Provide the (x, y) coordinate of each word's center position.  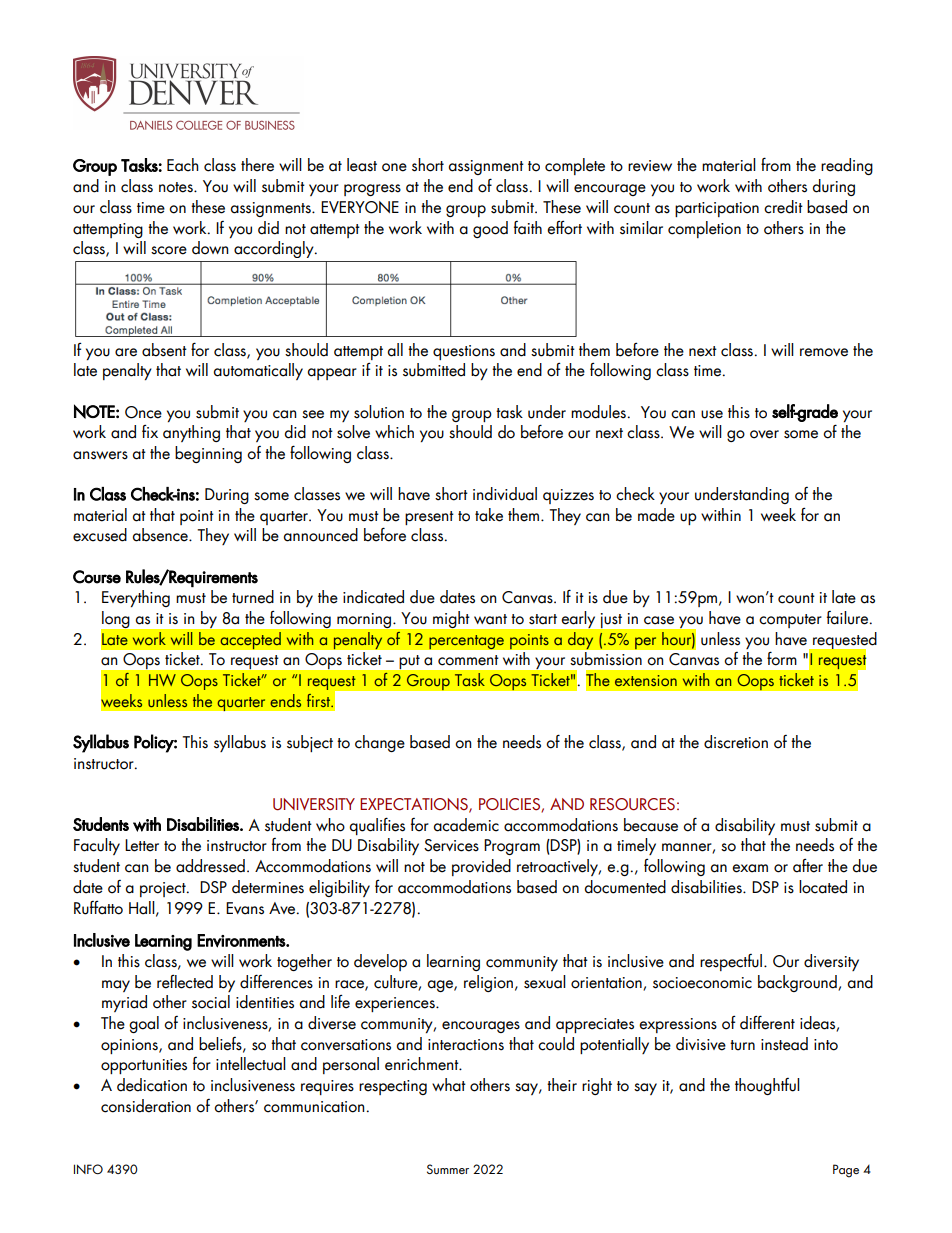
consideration (146, 1106)
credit (783, 207)
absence (161, 535)
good (490, 229)
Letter (142, 845)
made (656, 515)
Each (183, 165)
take (489, 515)
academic (466, 825)
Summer (448, 1169)
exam (750, 868)
